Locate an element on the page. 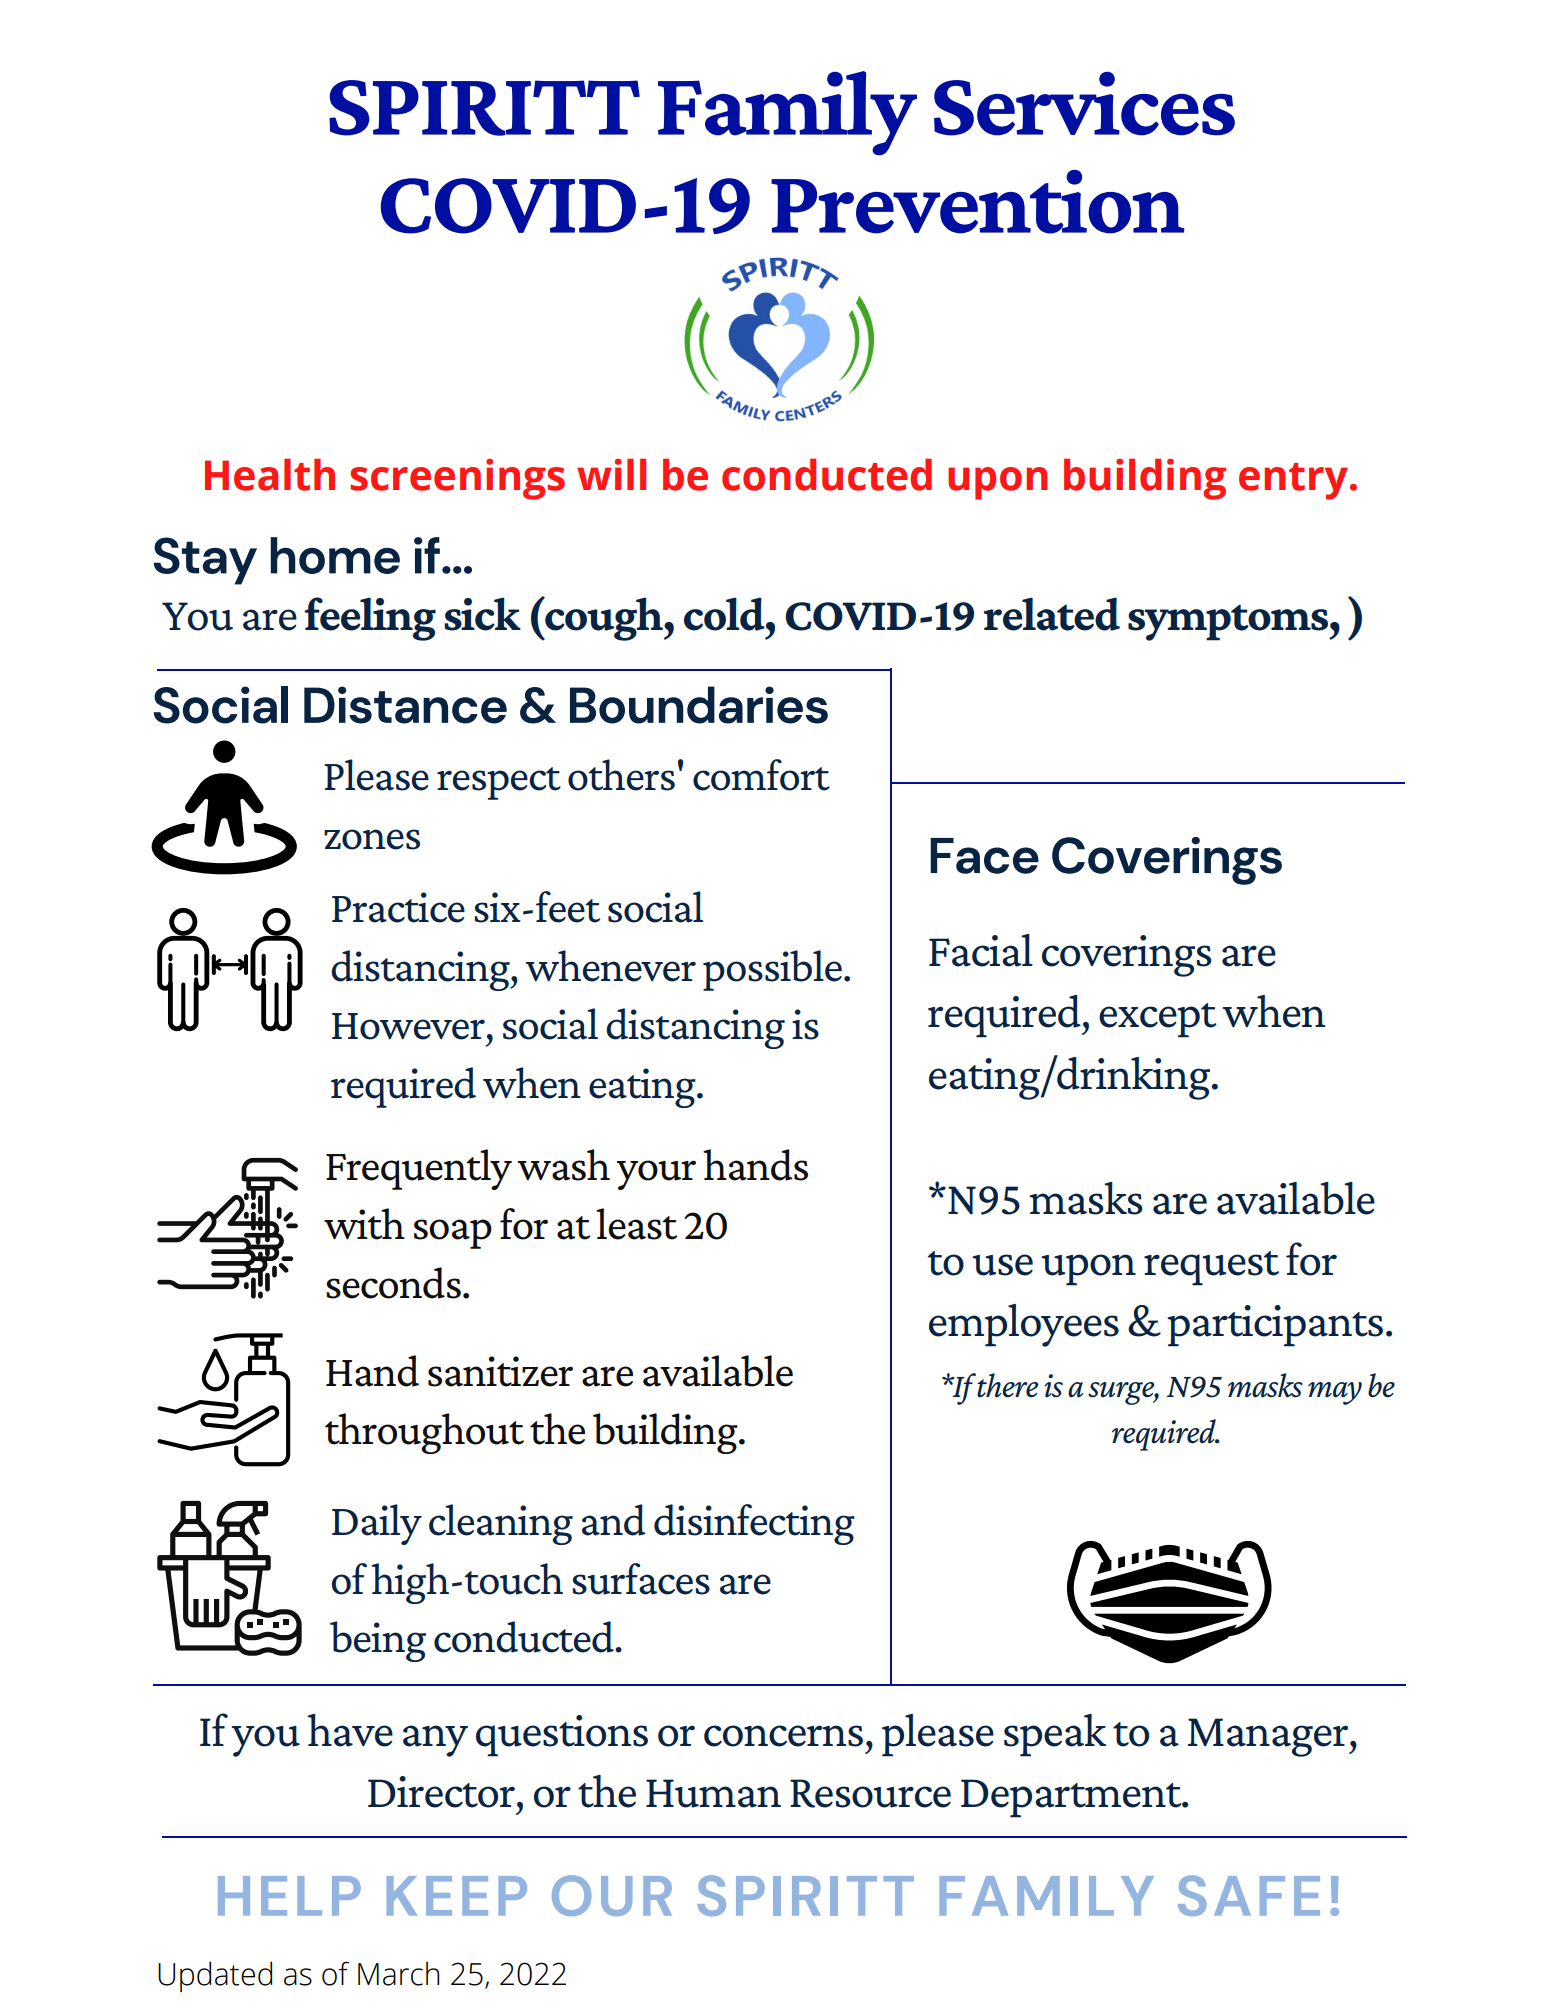 The width and height of the document is (1558, 2016). Prevention is located at coordinates (978, 202).
